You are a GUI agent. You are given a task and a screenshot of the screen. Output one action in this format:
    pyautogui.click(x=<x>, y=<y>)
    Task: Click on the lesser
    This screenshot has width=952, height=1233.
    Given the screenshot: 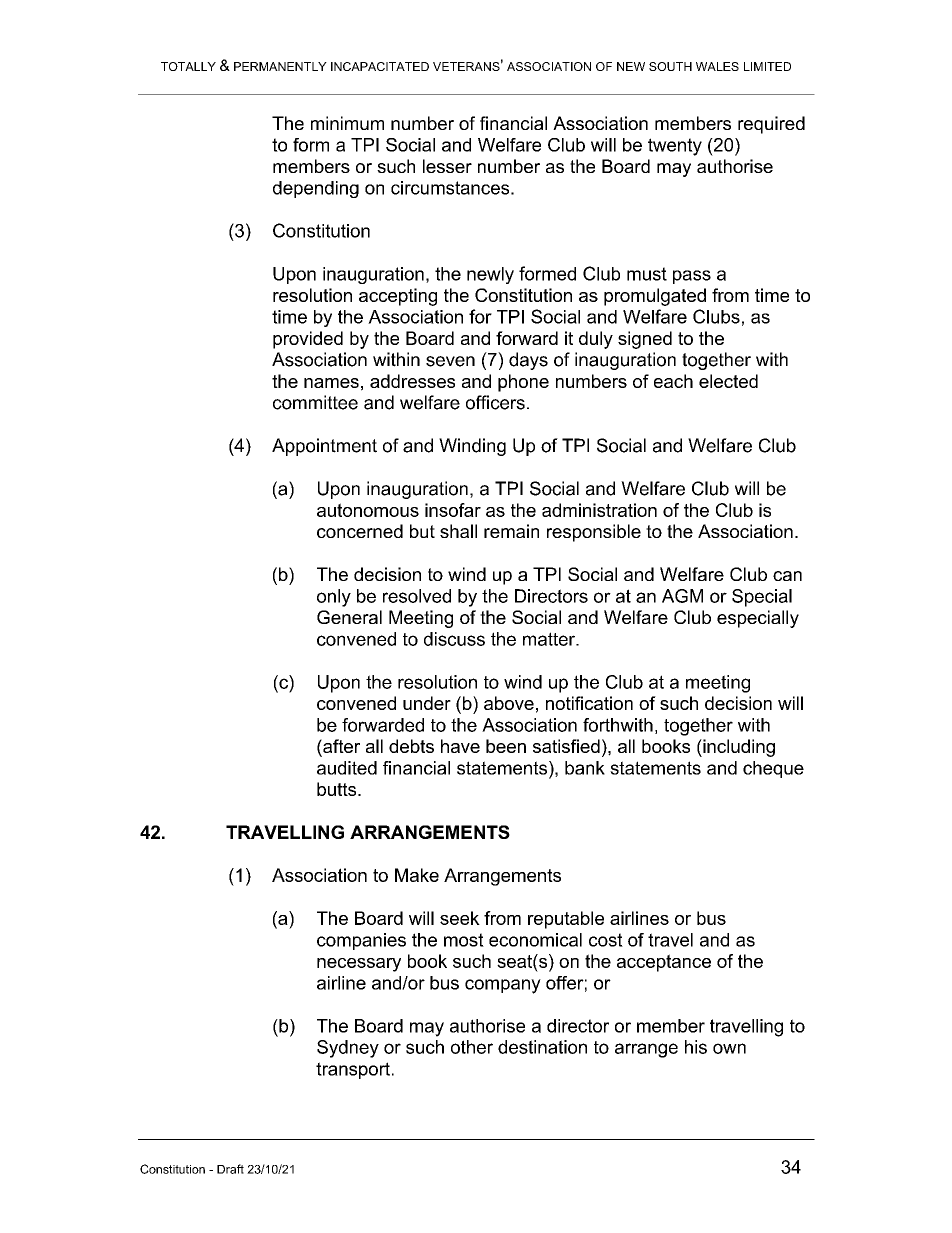 What is the action you would take?
    pyautogui.click(x=447, y=166)
